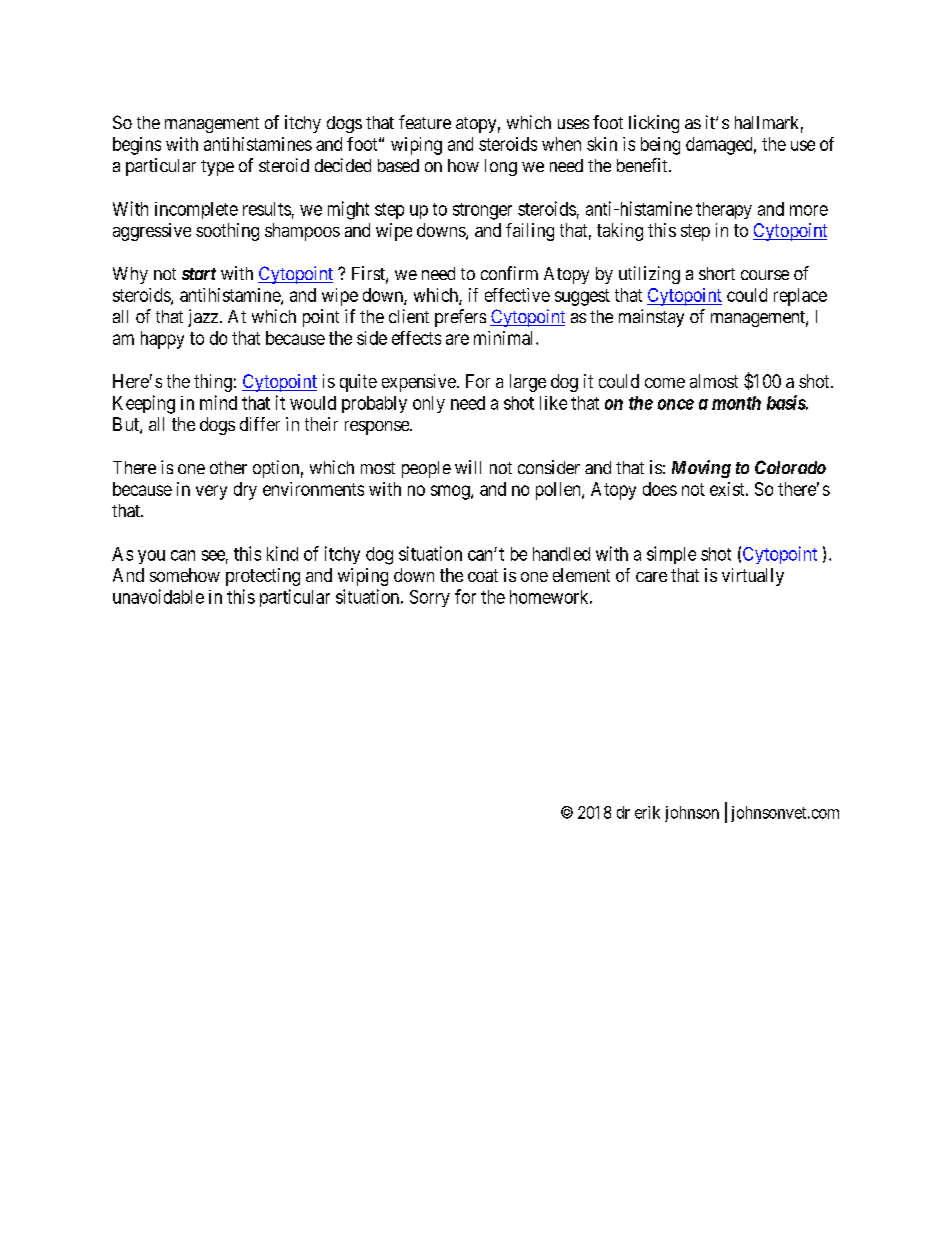 This screenshot has width=952, height=1233. I want to click on coat, so click(483, 575).
